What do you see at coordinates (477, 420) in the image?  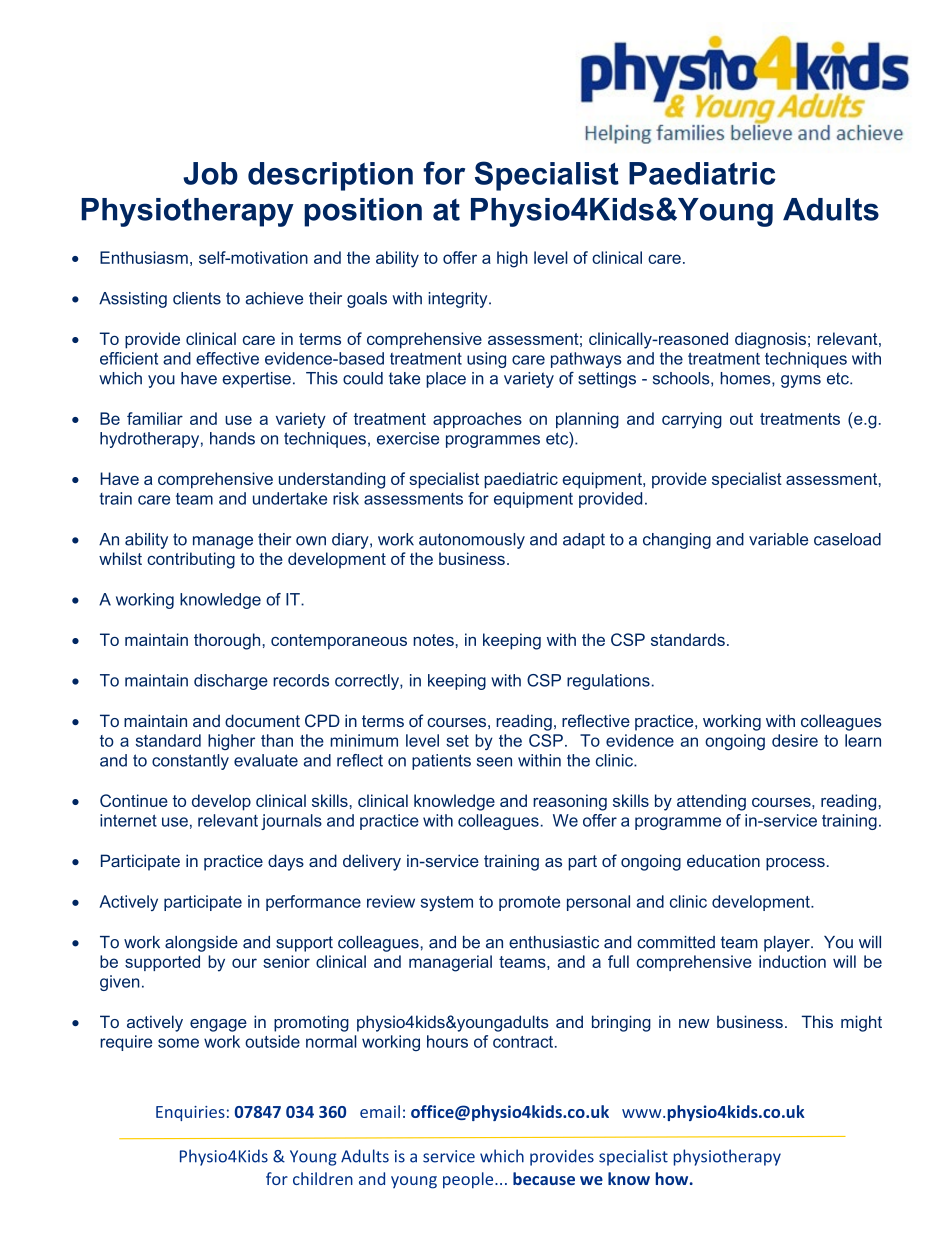 I see `approaches` at bounding box center [477, 420].
